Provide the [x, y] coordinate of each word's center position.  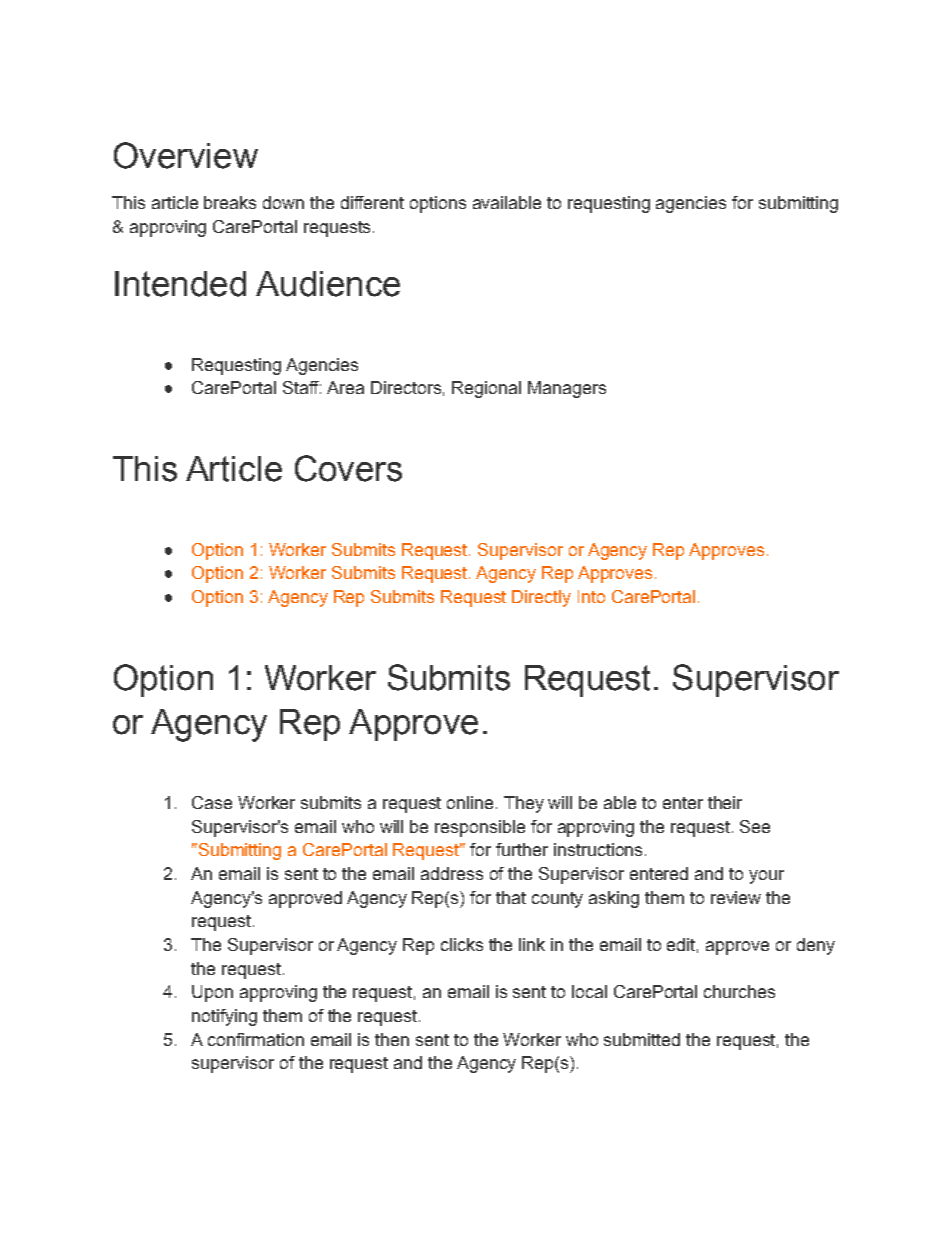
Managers [567, 389]
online [470, 802]
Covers [348, 468]
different [372, 202]
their [725, 802]
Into [591, 596]
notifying [224, 1017]
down [283, 202]
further [522, 849]
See [755, 826]
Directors [406, 387]
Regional [486, 389]
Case [212, 802]
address [452, 873]
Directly [541, 598]
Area [345, 387]
